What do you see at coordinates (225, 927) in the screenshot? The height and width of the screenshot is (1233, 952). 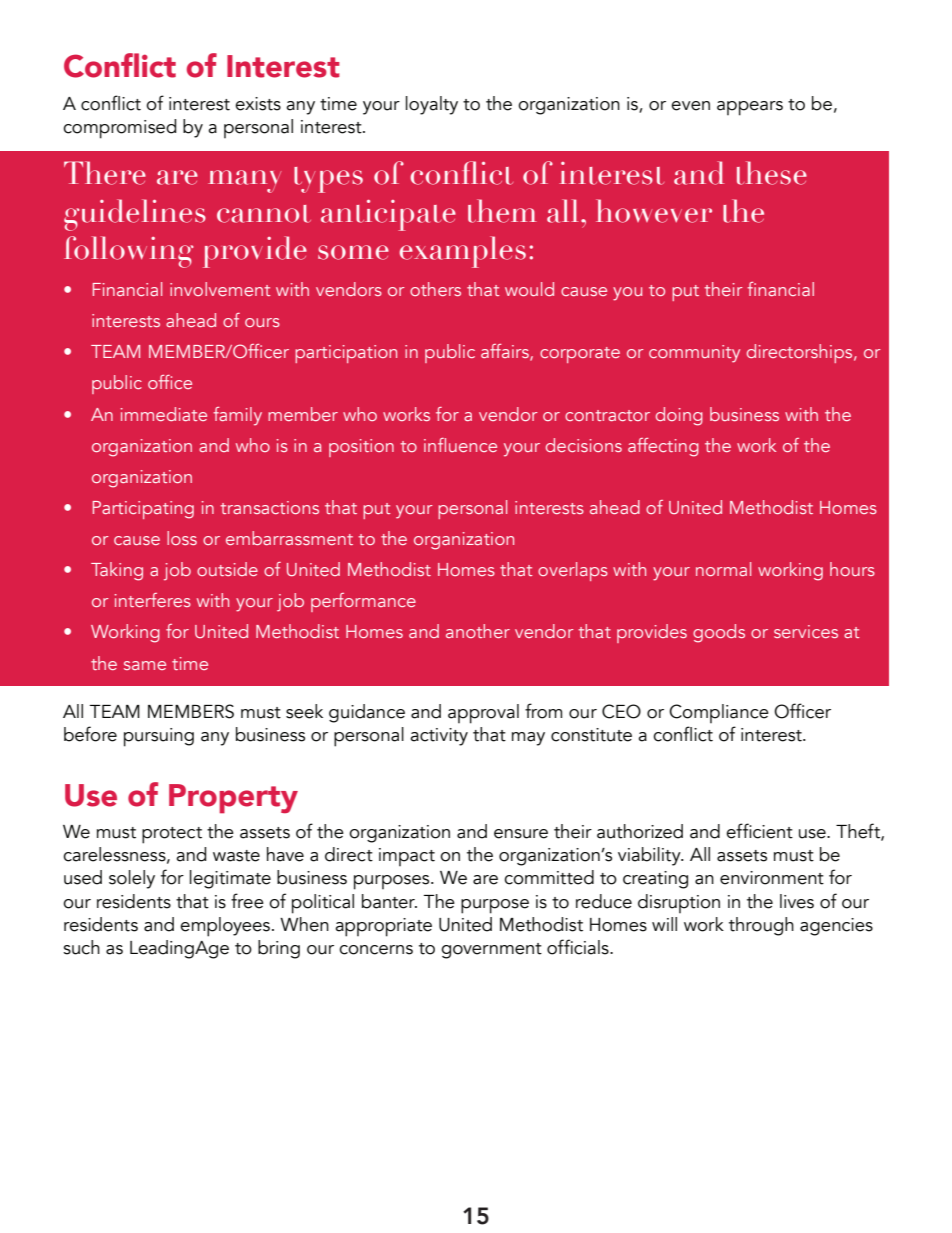 I see `employees` at bounding box center [225, 927].
